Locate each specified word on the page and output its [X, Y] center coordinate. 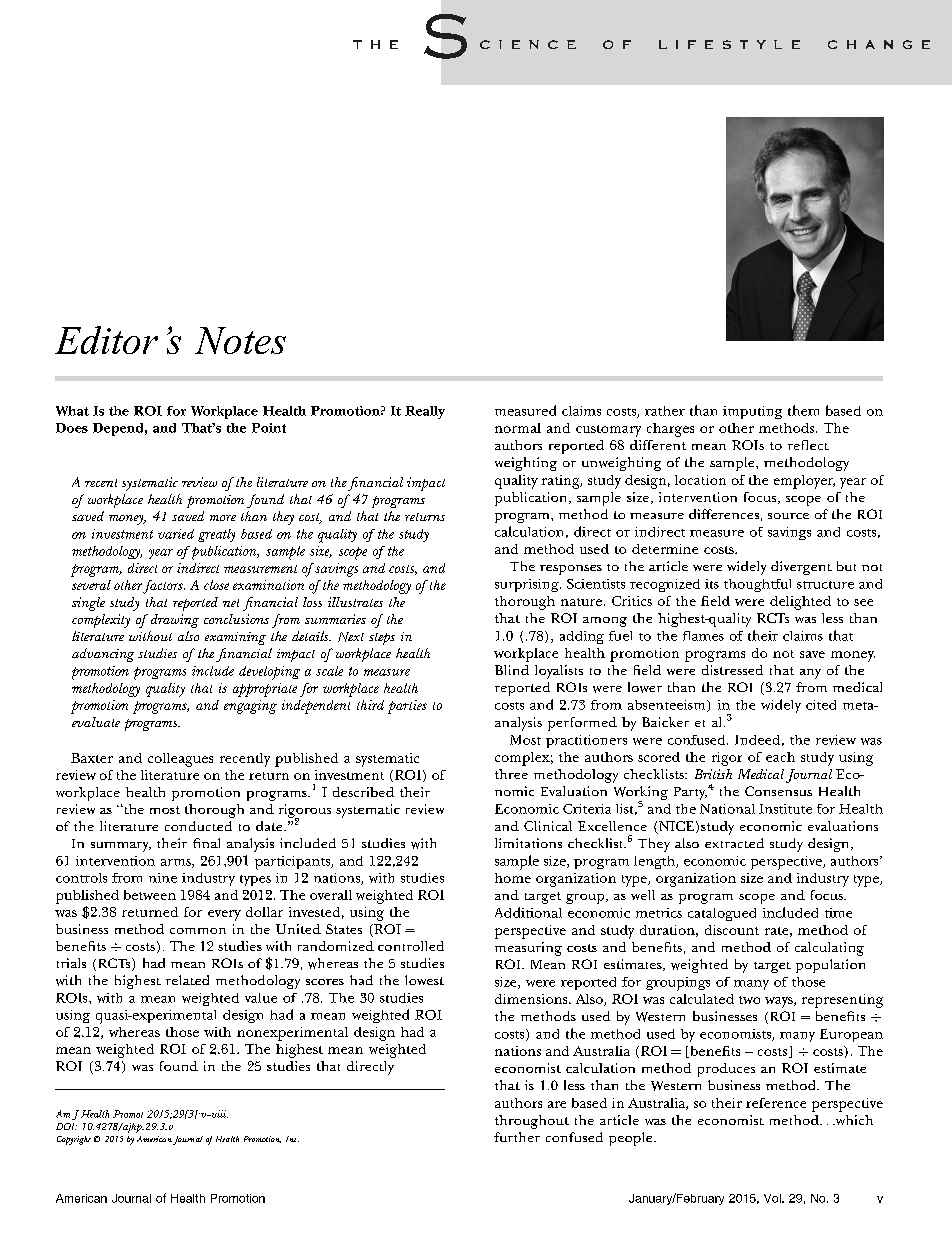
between [150, 895]
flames [703, 636]
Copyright [74, 1140]
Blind [512, 670]
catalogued [722, 914]
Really [425, 412]
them [803, 410]
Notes [240, 340]
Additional [528, 912]
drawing [175, 621]
